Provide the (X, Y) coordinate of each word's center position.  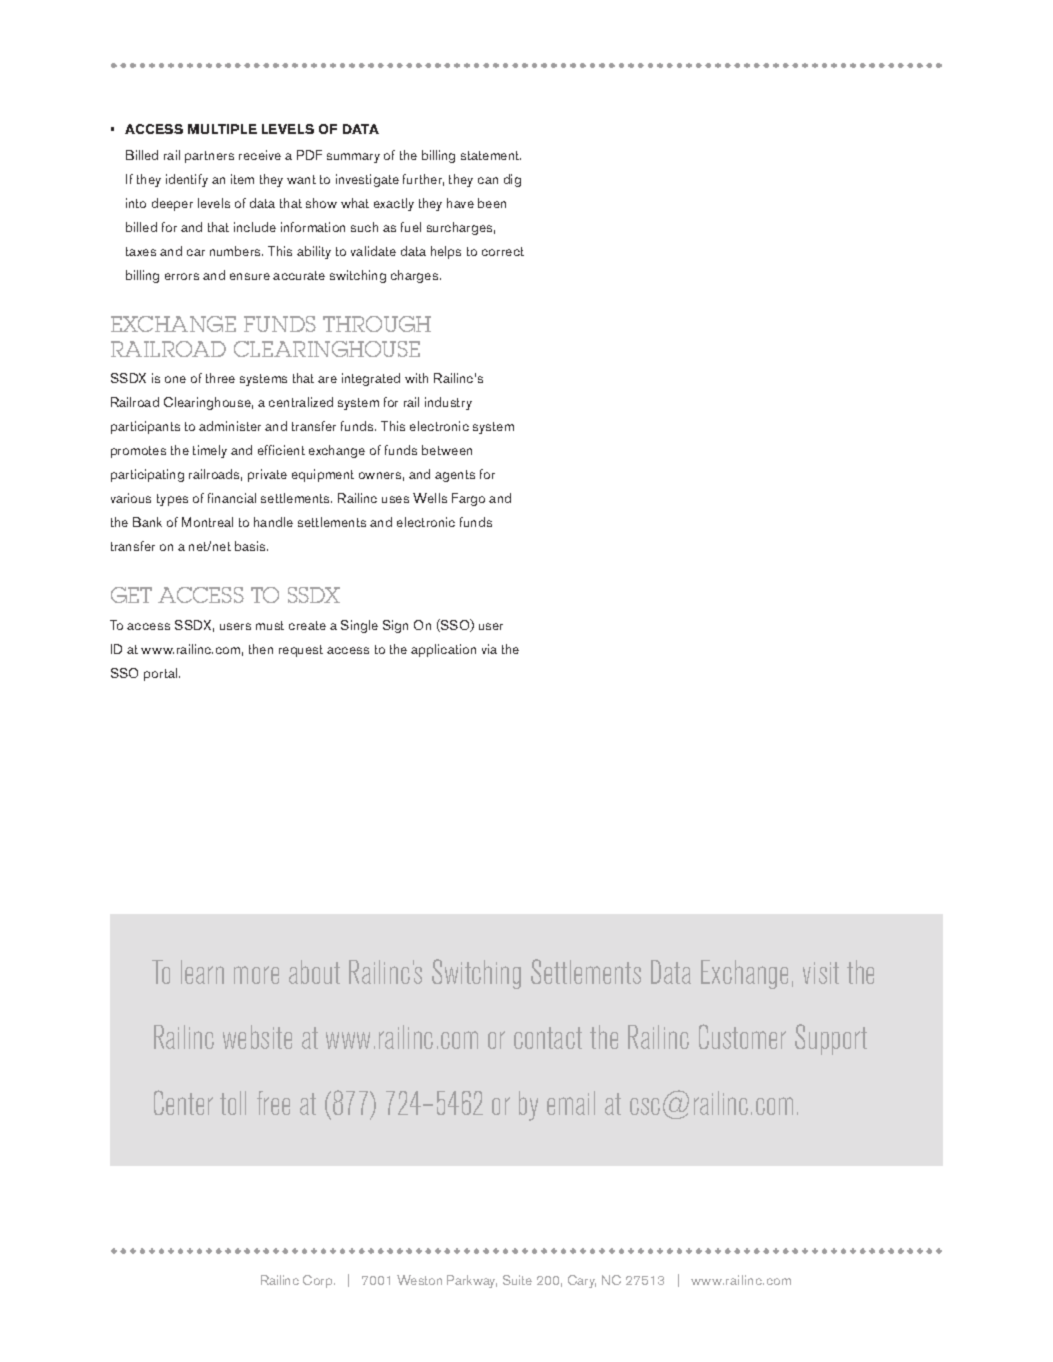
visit (821, 973)
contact (548, 1038)
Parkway (472, 1281)
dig (512, 180)
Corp (319, 1281)
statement (491, 155)
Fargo (468, 499)
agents (455, 476)
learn (202, 972)
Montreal (207, 522)
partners (209, 157)
